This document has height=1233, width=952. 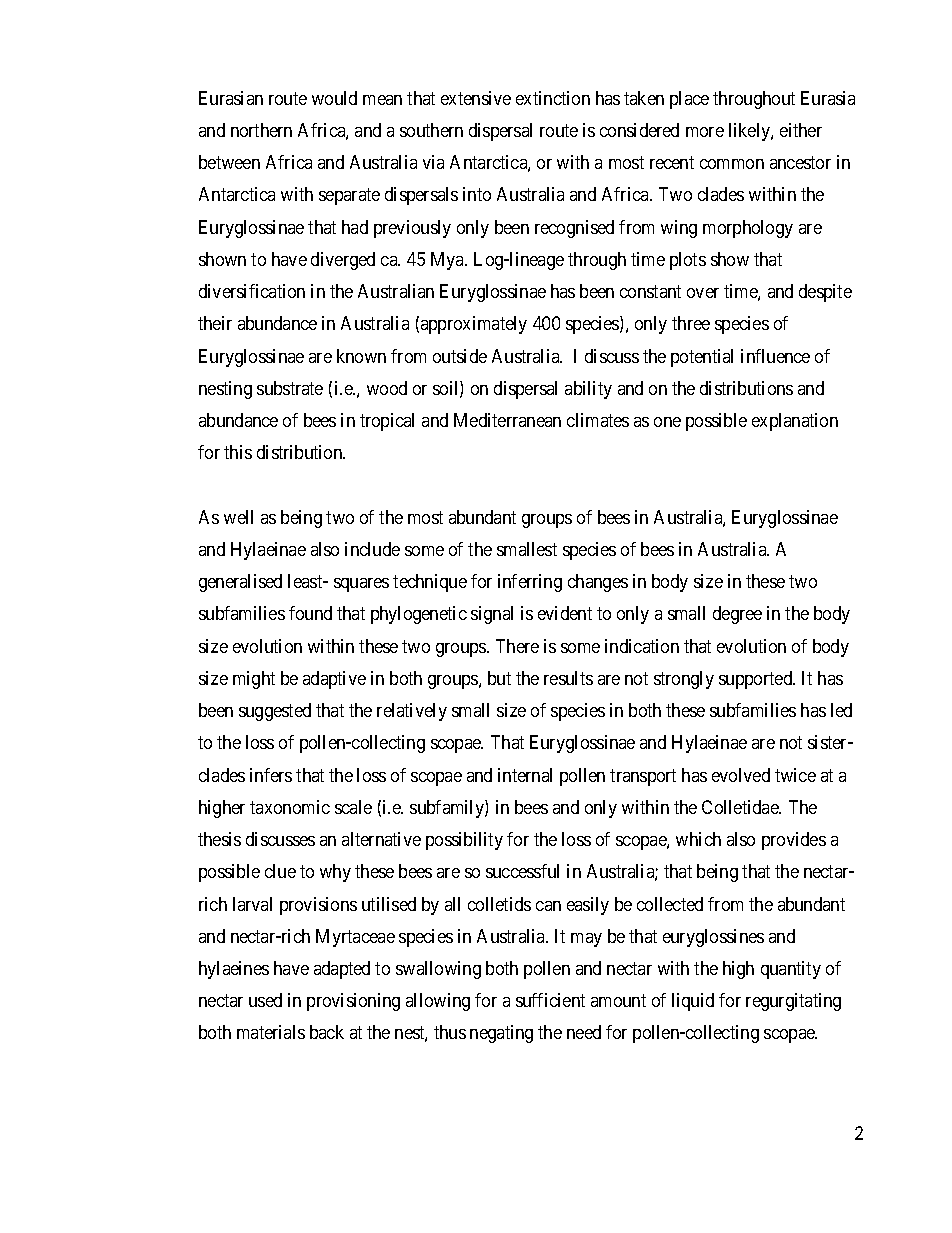 What do you see at coordinates (240, 583) in the document?
I see `generalised` at bounding box center [240, 583].
